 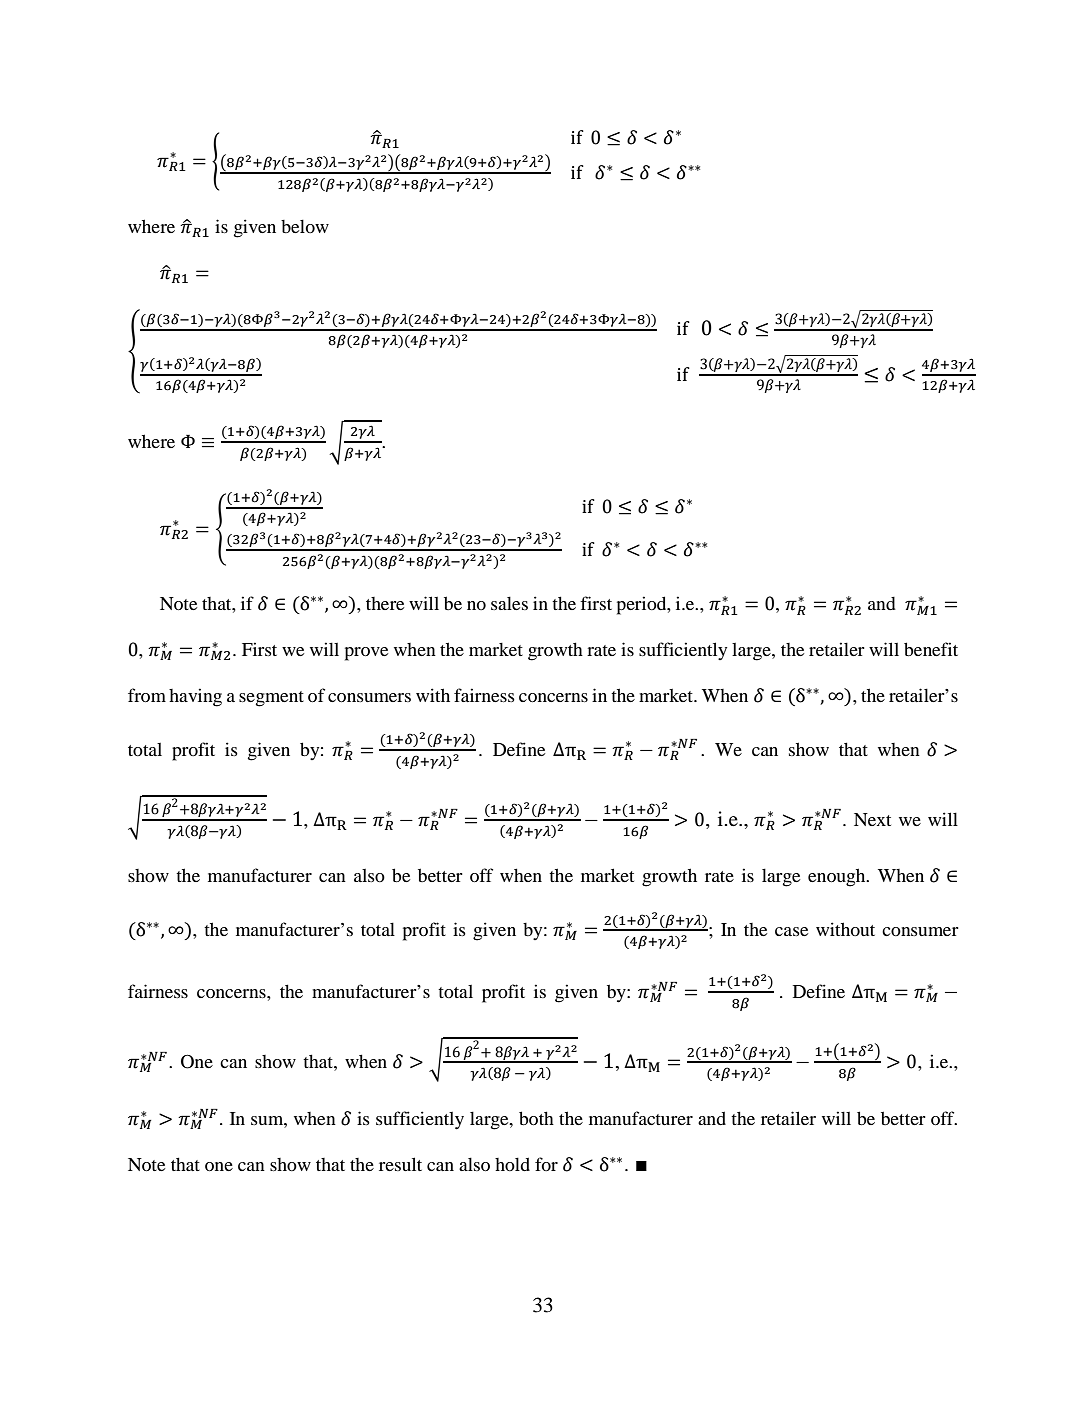 What do you see at coordinates (271, 699) in the document?
I see `segment` at bounding box center [271, 699].
